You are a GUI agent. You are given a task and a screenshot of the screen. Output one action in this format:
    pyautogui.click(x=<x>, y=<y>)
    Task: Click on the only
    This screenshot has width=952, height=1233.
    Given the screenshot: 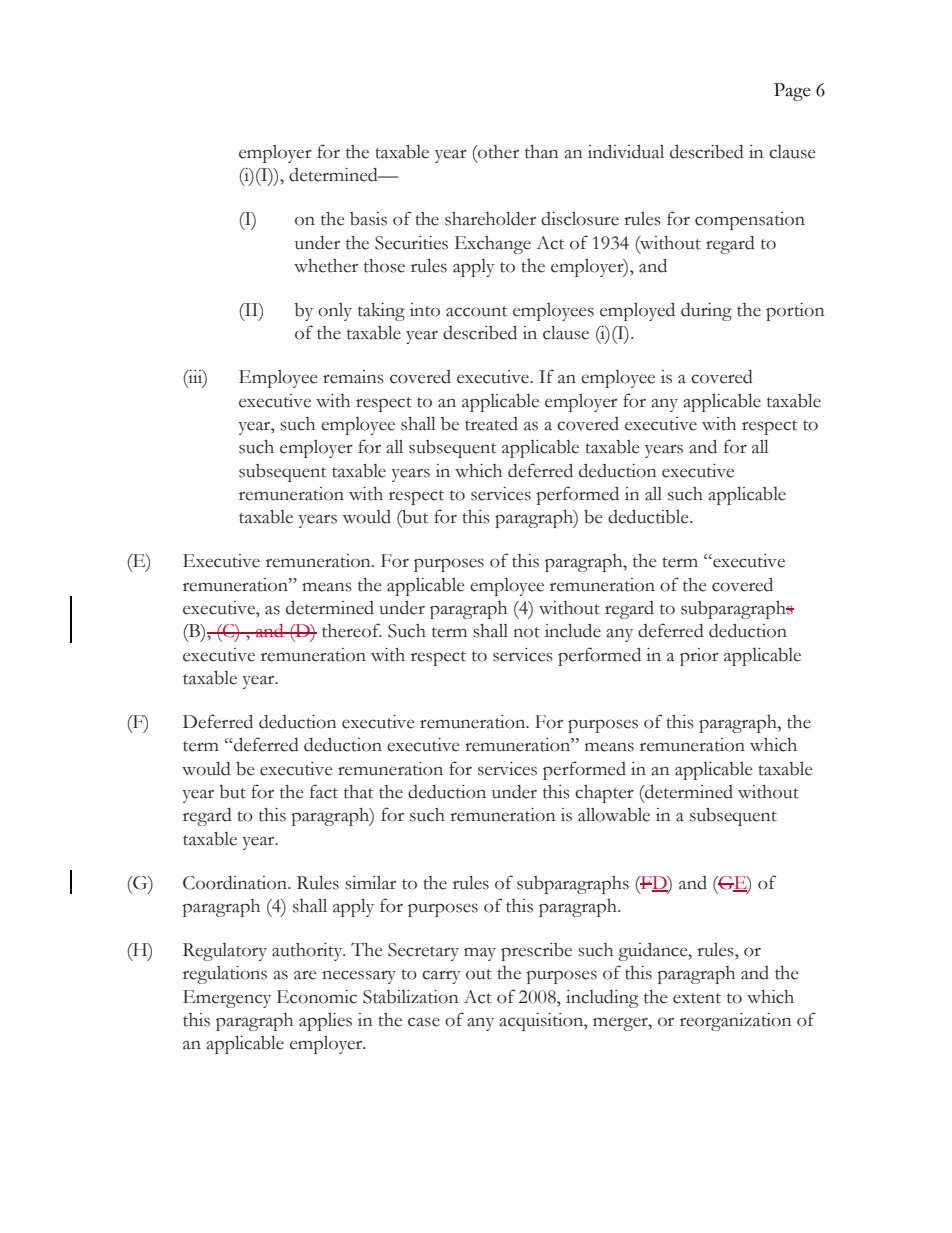 What is the action you would take?
    pyautogui.click(x=335, y=312)
